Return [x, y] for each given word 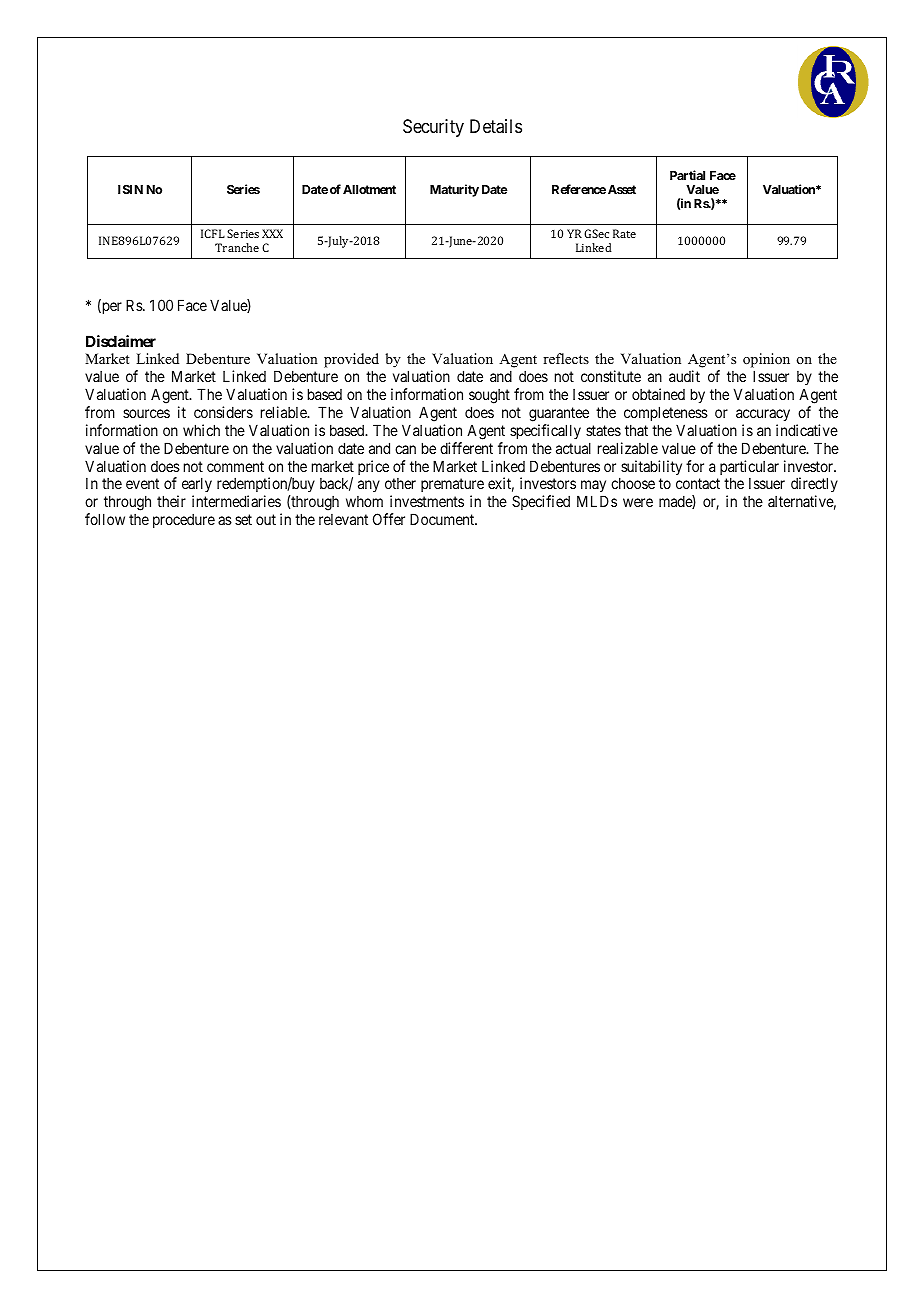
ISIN [130, 189]
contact [698, 484]
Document [443, 519]
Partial [687, 175]
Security [433, 128]
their [171, 501]
